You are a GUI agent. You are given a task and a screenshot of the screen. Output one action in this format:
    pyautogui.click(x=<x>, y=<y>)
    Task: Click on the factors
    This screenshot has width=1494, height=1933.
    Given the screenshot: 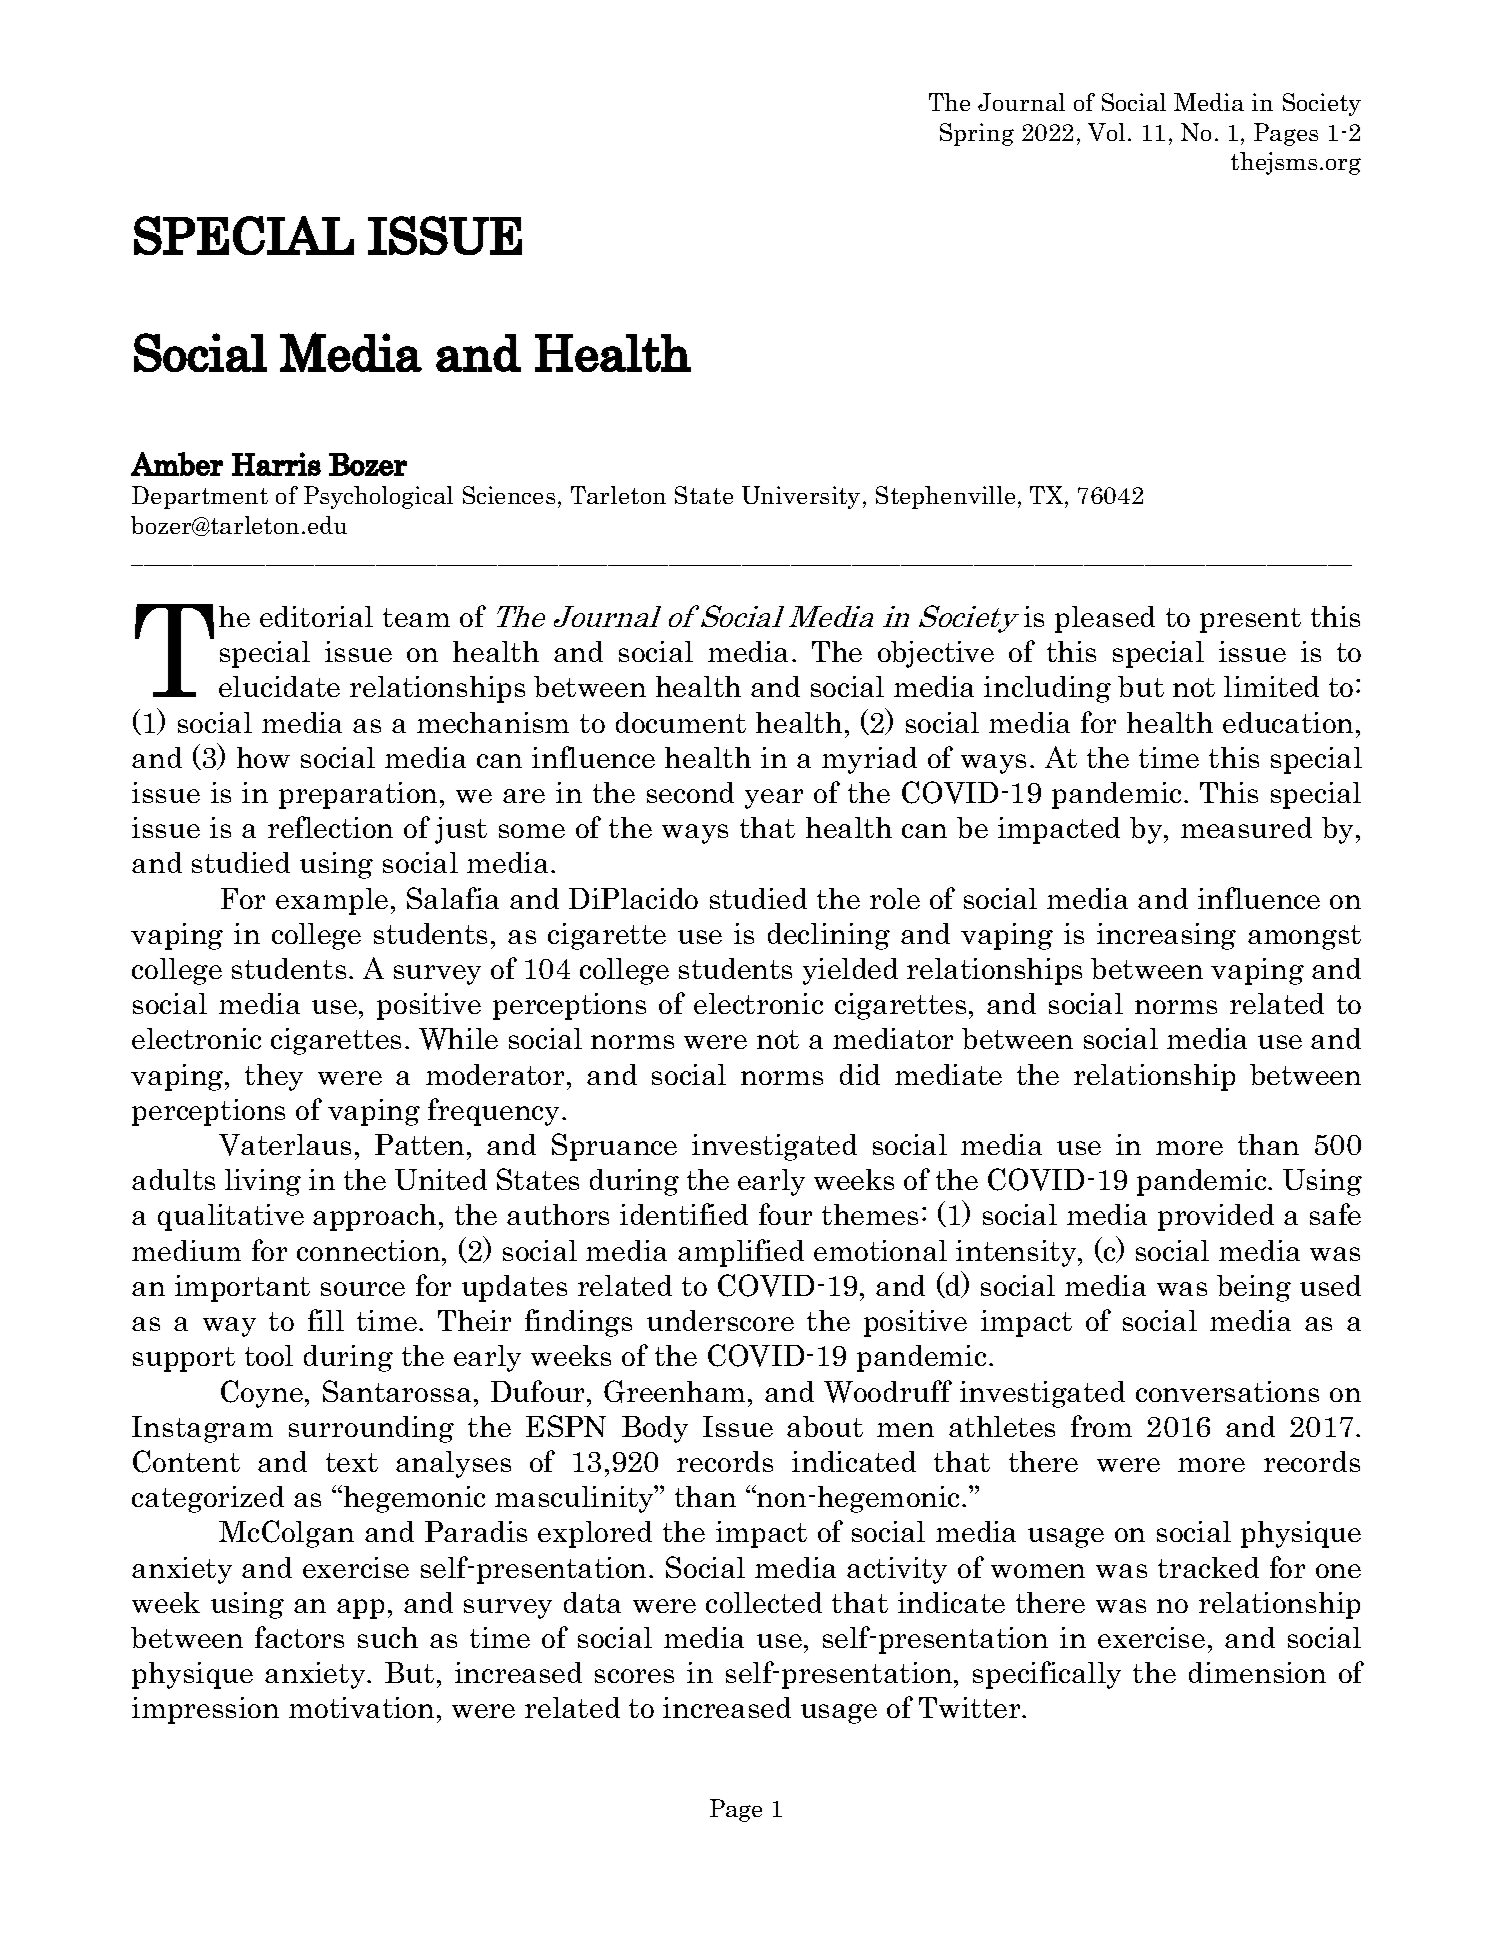 What is the action you would take?
    pyautogui.click(x=299, y=1637)
